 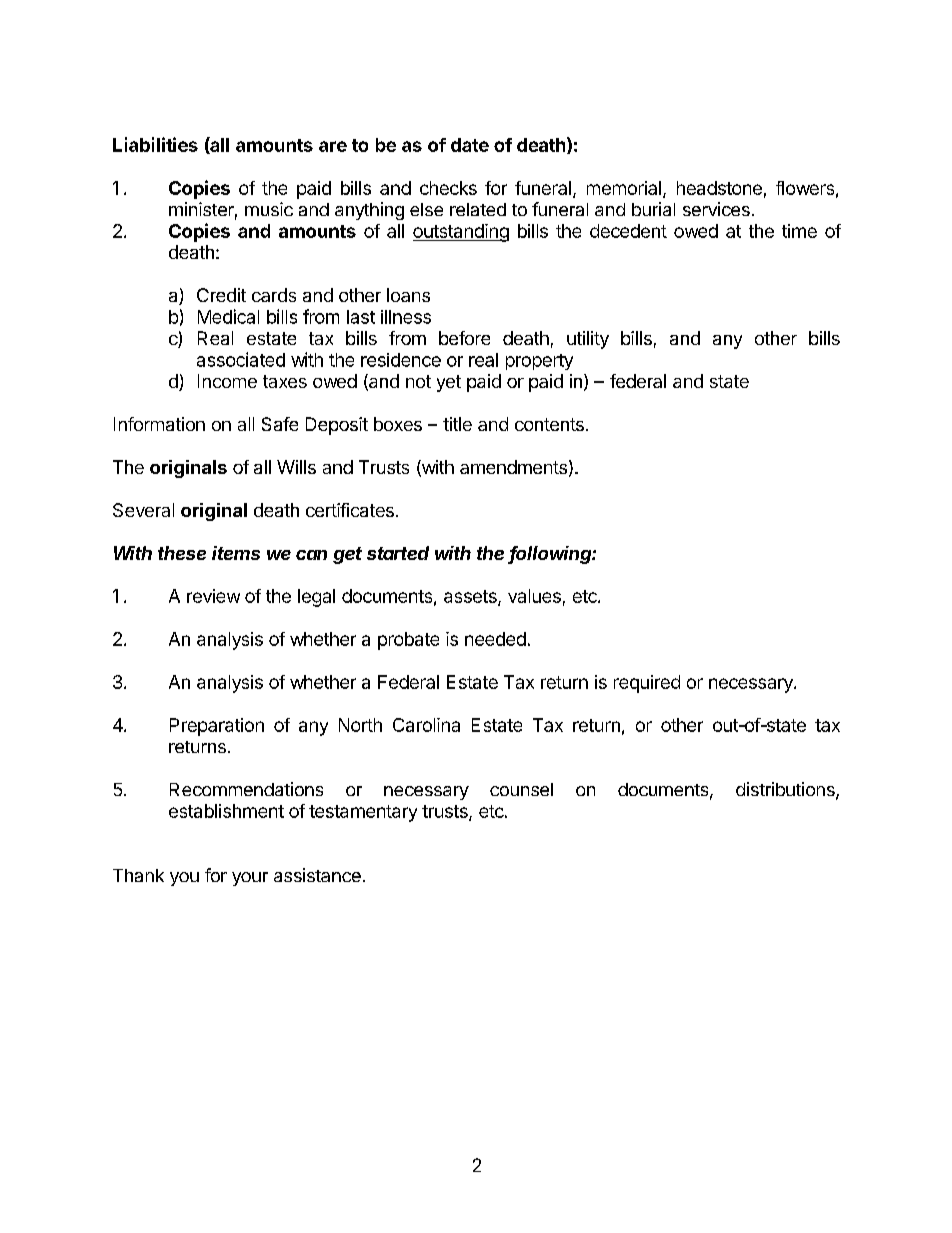 I want to click on your, so click(x=250, y=879).
